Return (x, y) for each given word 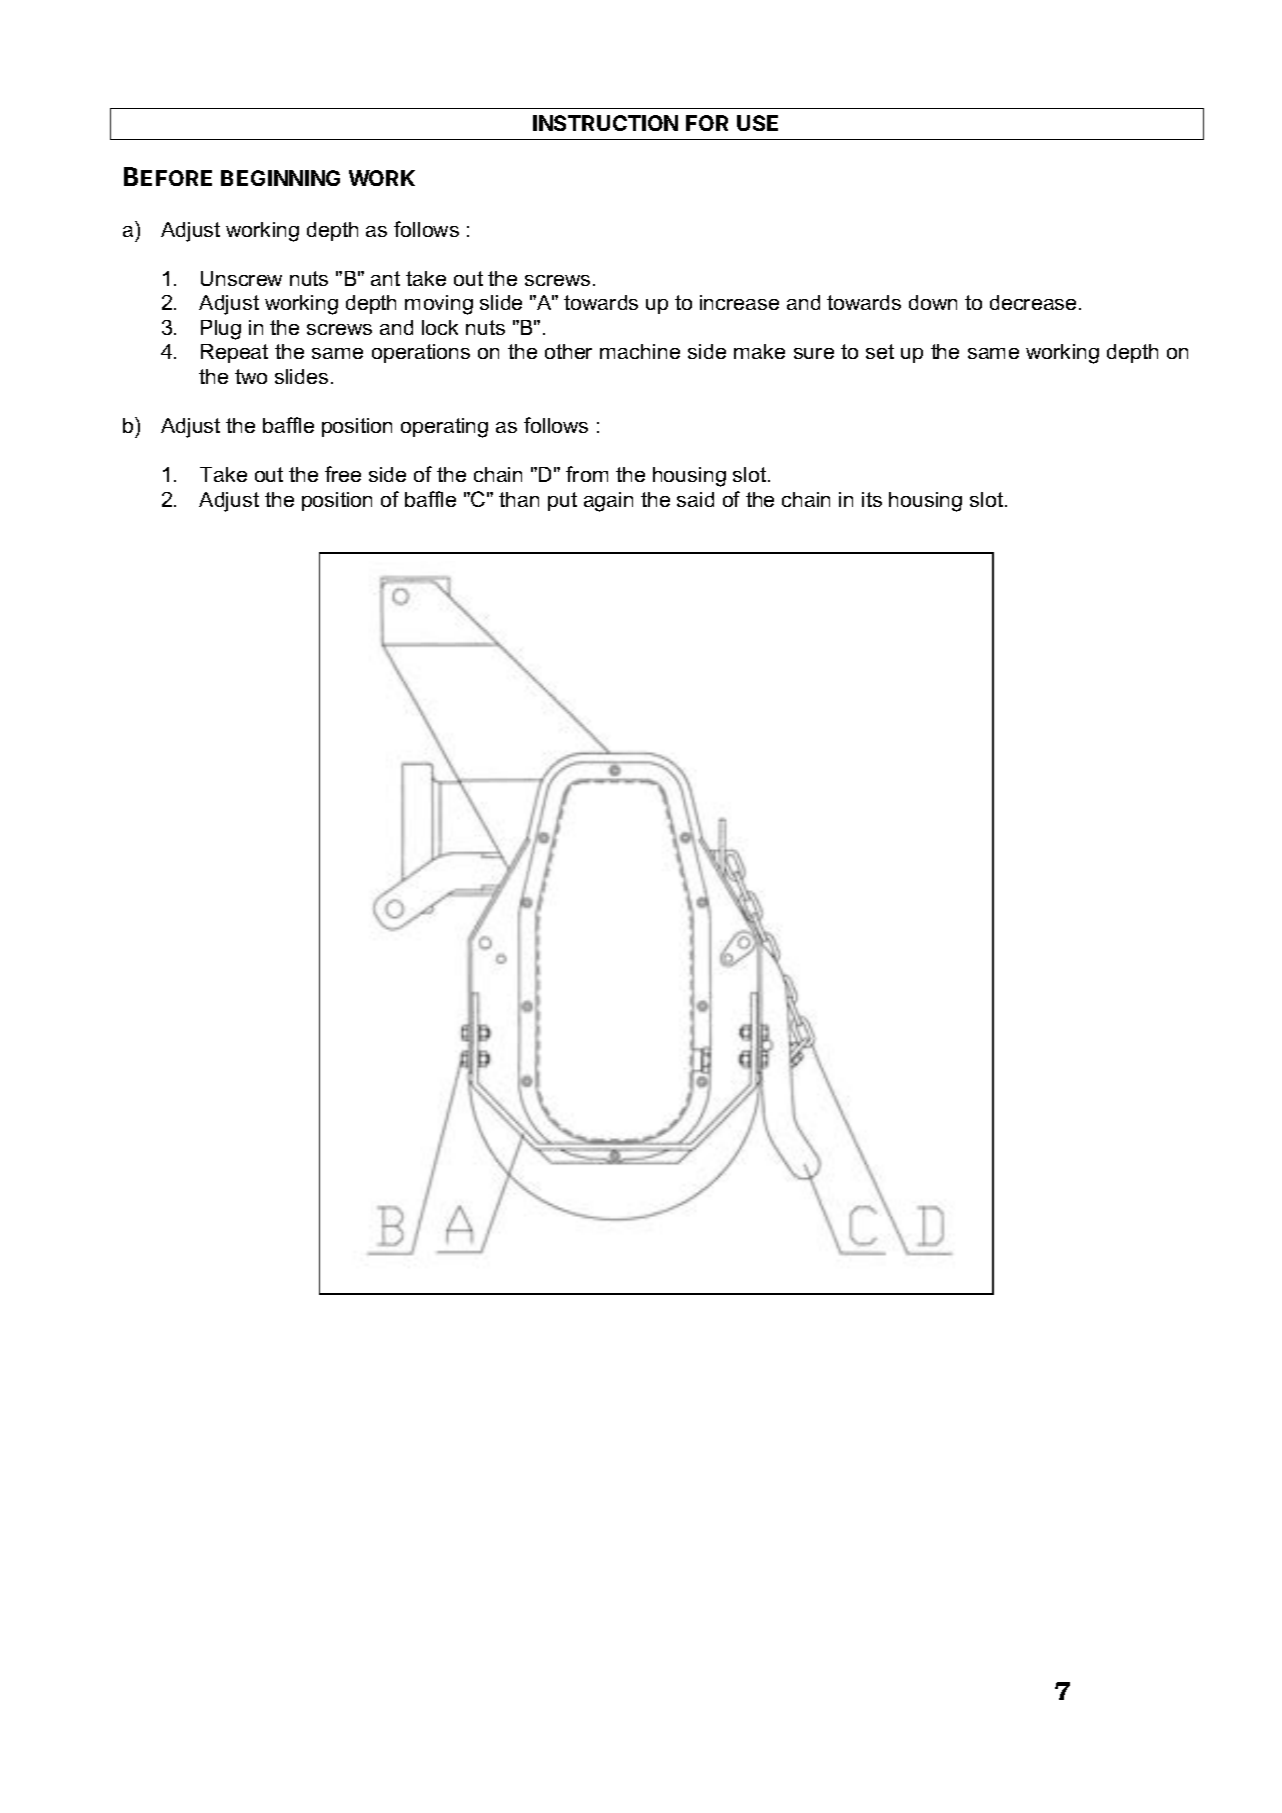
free (343, 474)
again (608, 502)
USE (757, 123)
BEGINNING (280, 178)
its (872, 499)
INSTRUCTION (605, 123)
